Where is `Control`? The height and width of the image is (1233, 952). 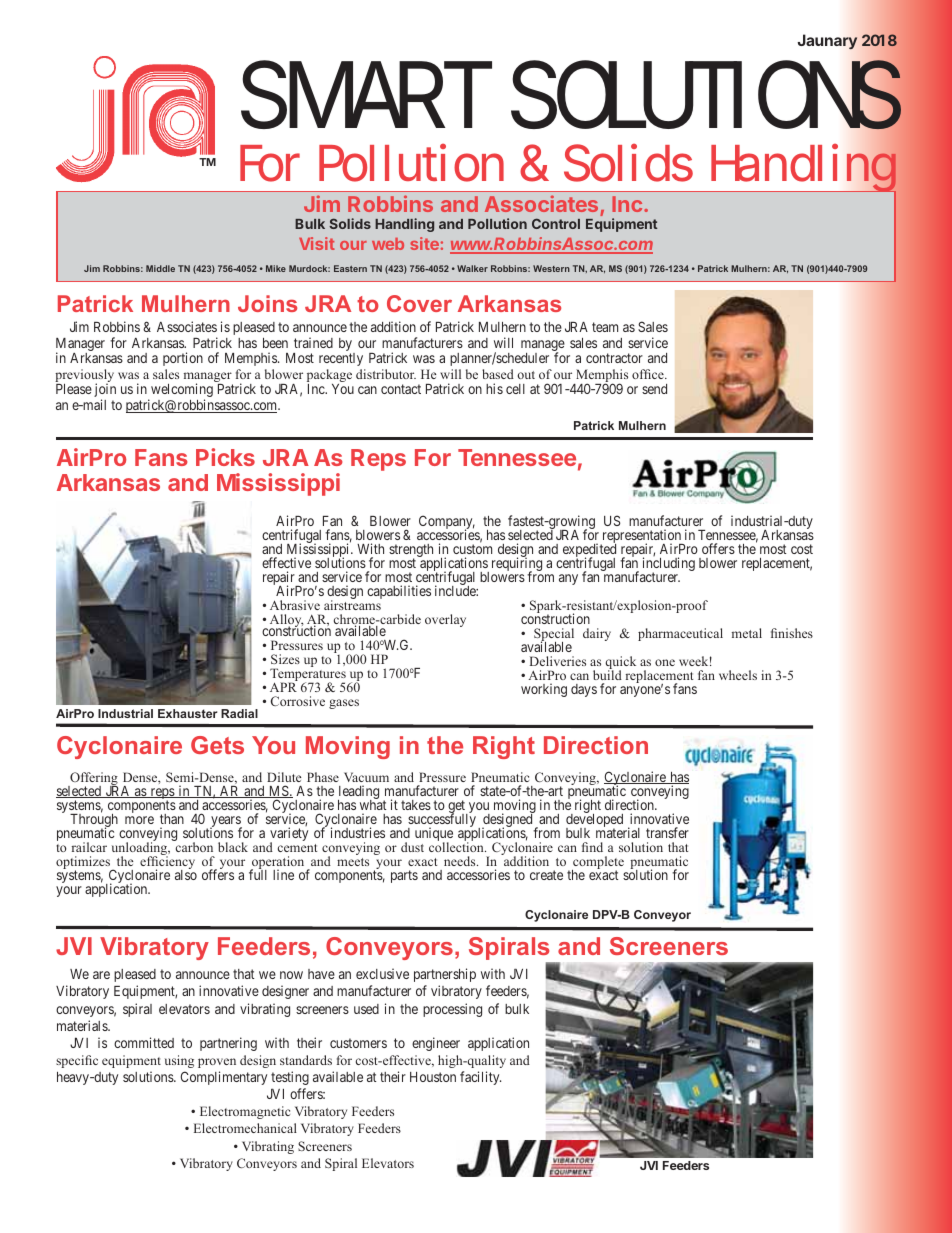 Control is located at coordinates (556, 223).
